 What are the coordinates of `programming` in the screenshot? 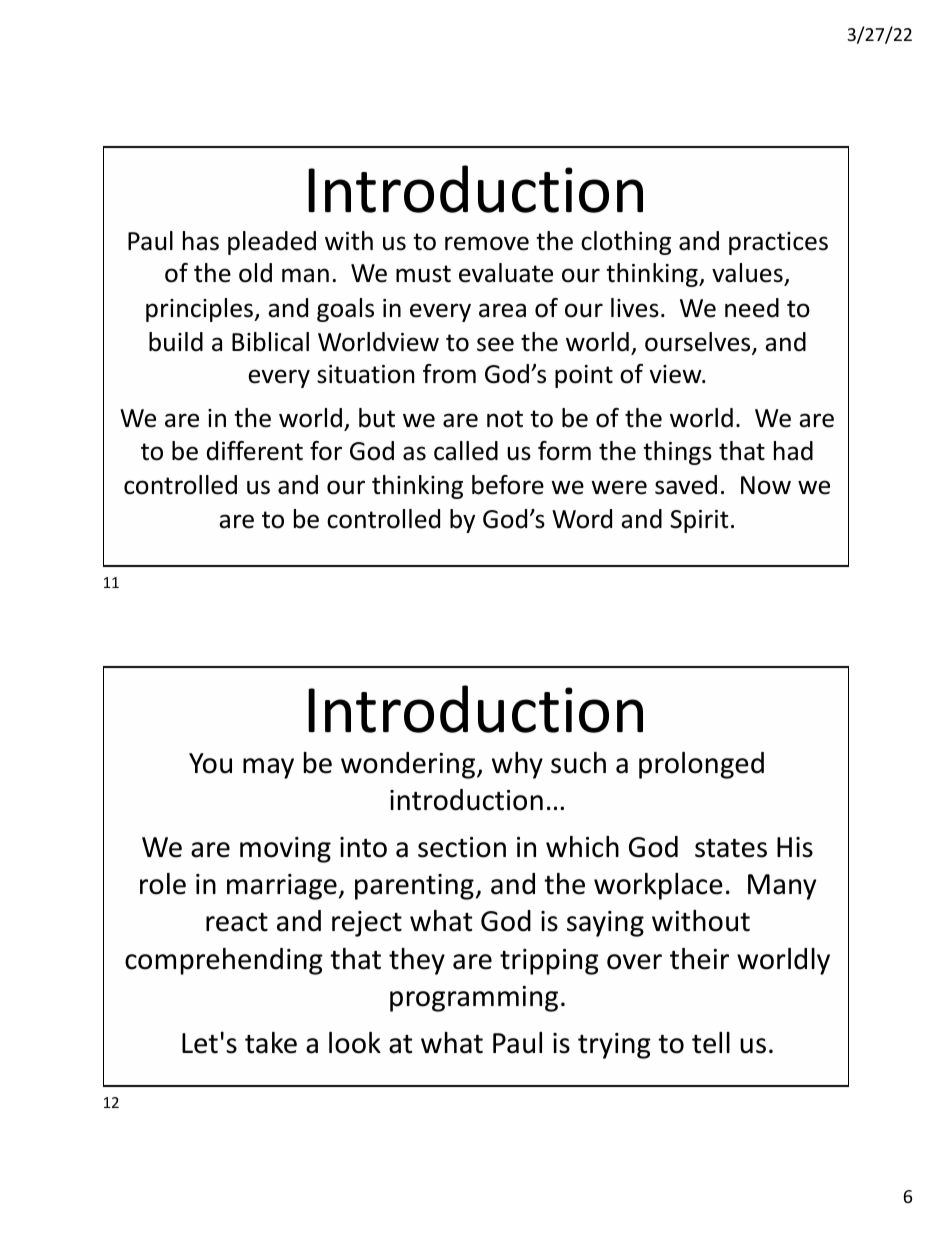 It's located at (474, 999).
